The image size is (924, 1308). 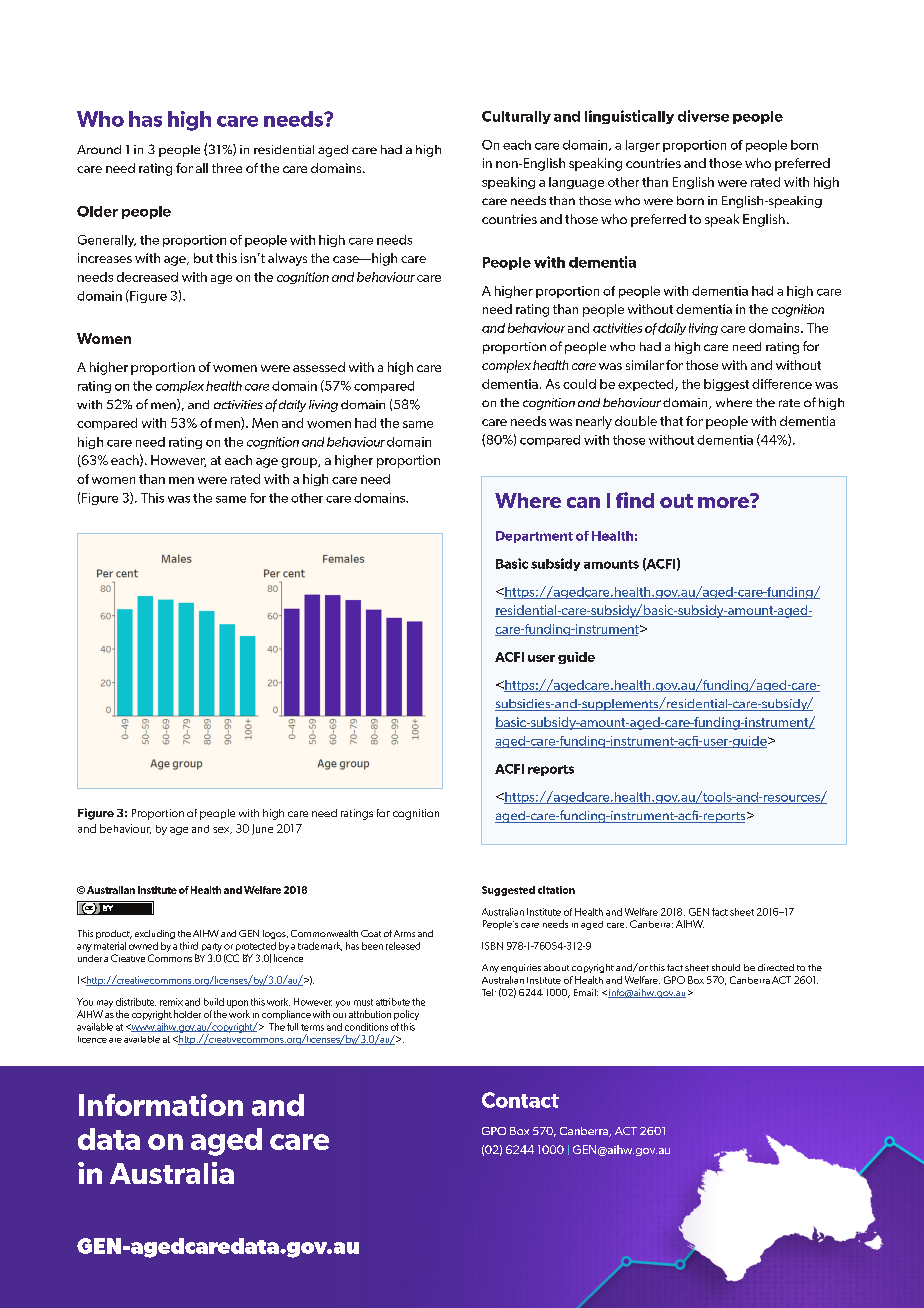 I want to click on Culturally, so click(x=516, y=117).
